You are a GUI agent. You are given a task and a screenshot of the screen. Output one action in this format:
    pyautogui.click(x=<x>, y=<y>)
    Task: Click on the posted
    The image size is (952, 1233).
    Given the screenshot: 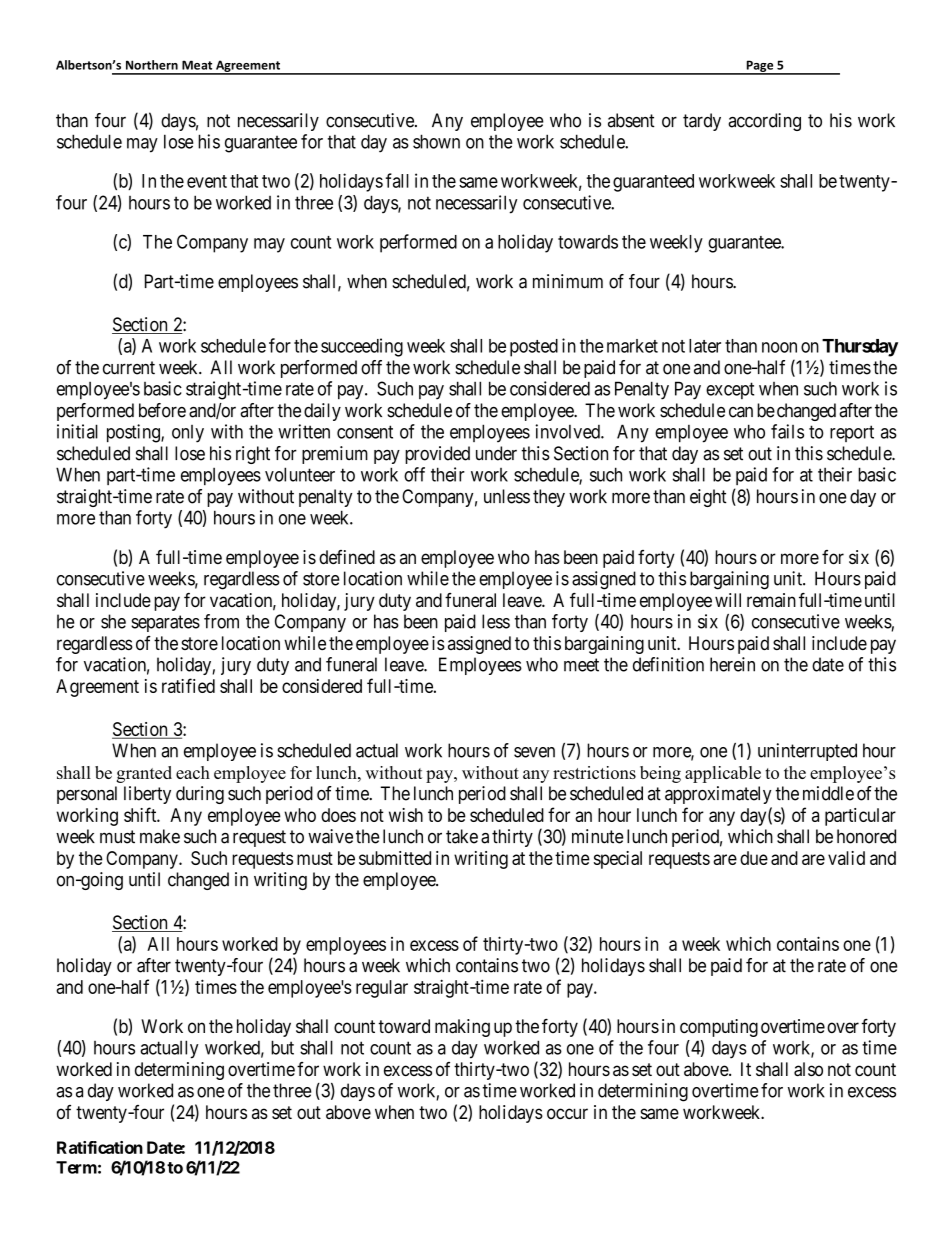 What is the action you would take?
    pyautogui.click(x=534, y=348)
